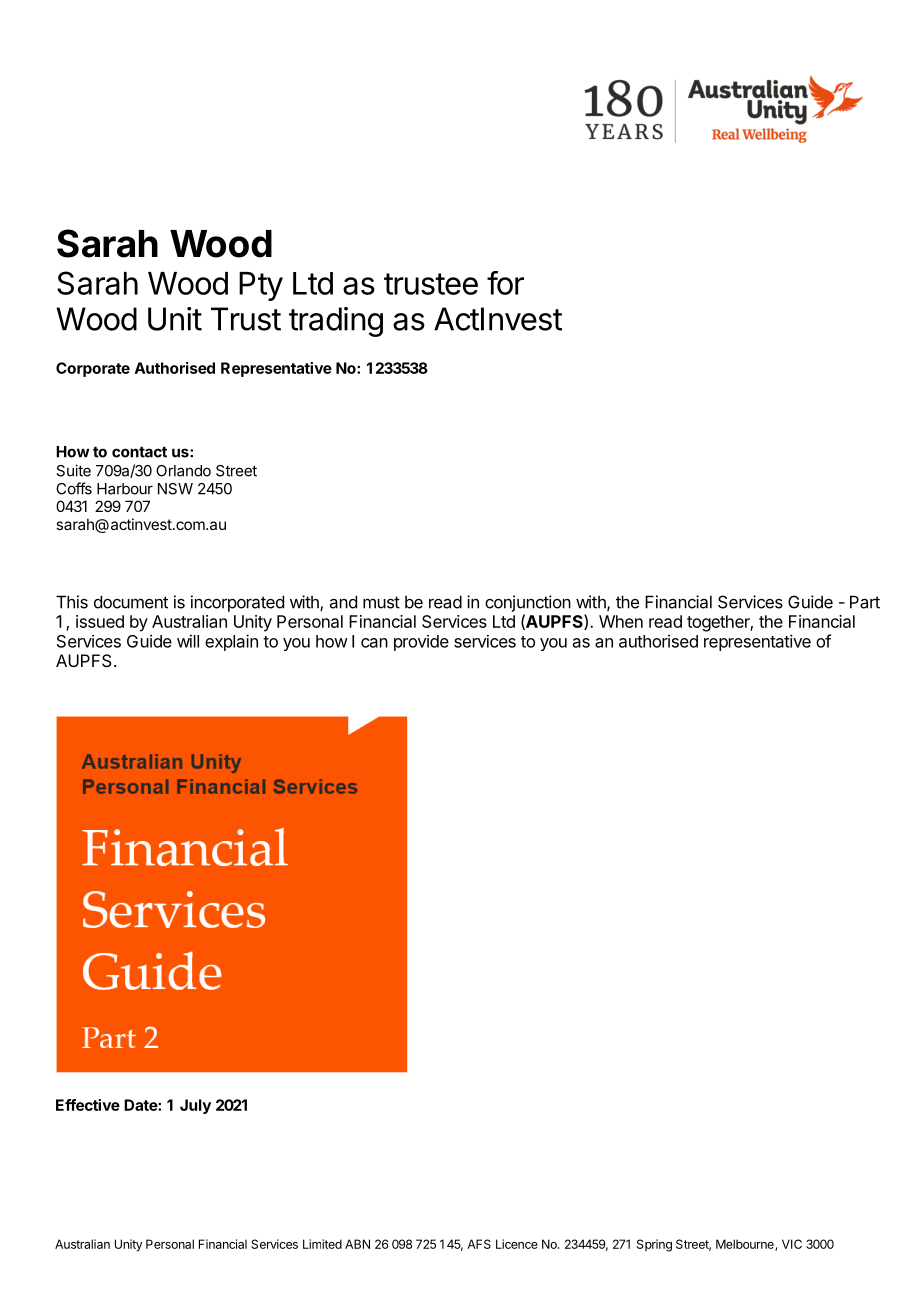  I want to click on Part, so click(865, 602).
